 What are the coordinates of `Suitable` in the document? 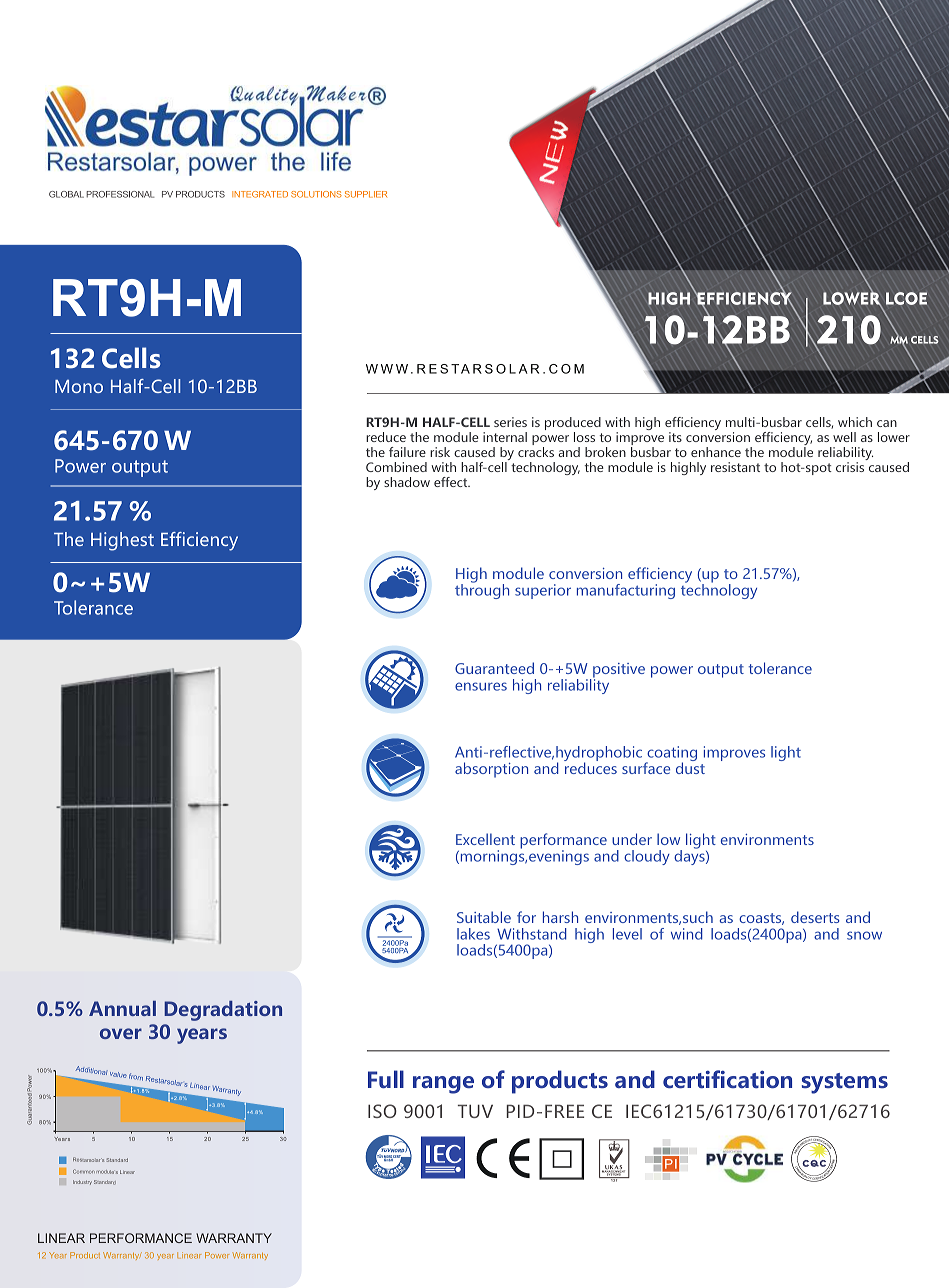 It's located at (484, 917).
